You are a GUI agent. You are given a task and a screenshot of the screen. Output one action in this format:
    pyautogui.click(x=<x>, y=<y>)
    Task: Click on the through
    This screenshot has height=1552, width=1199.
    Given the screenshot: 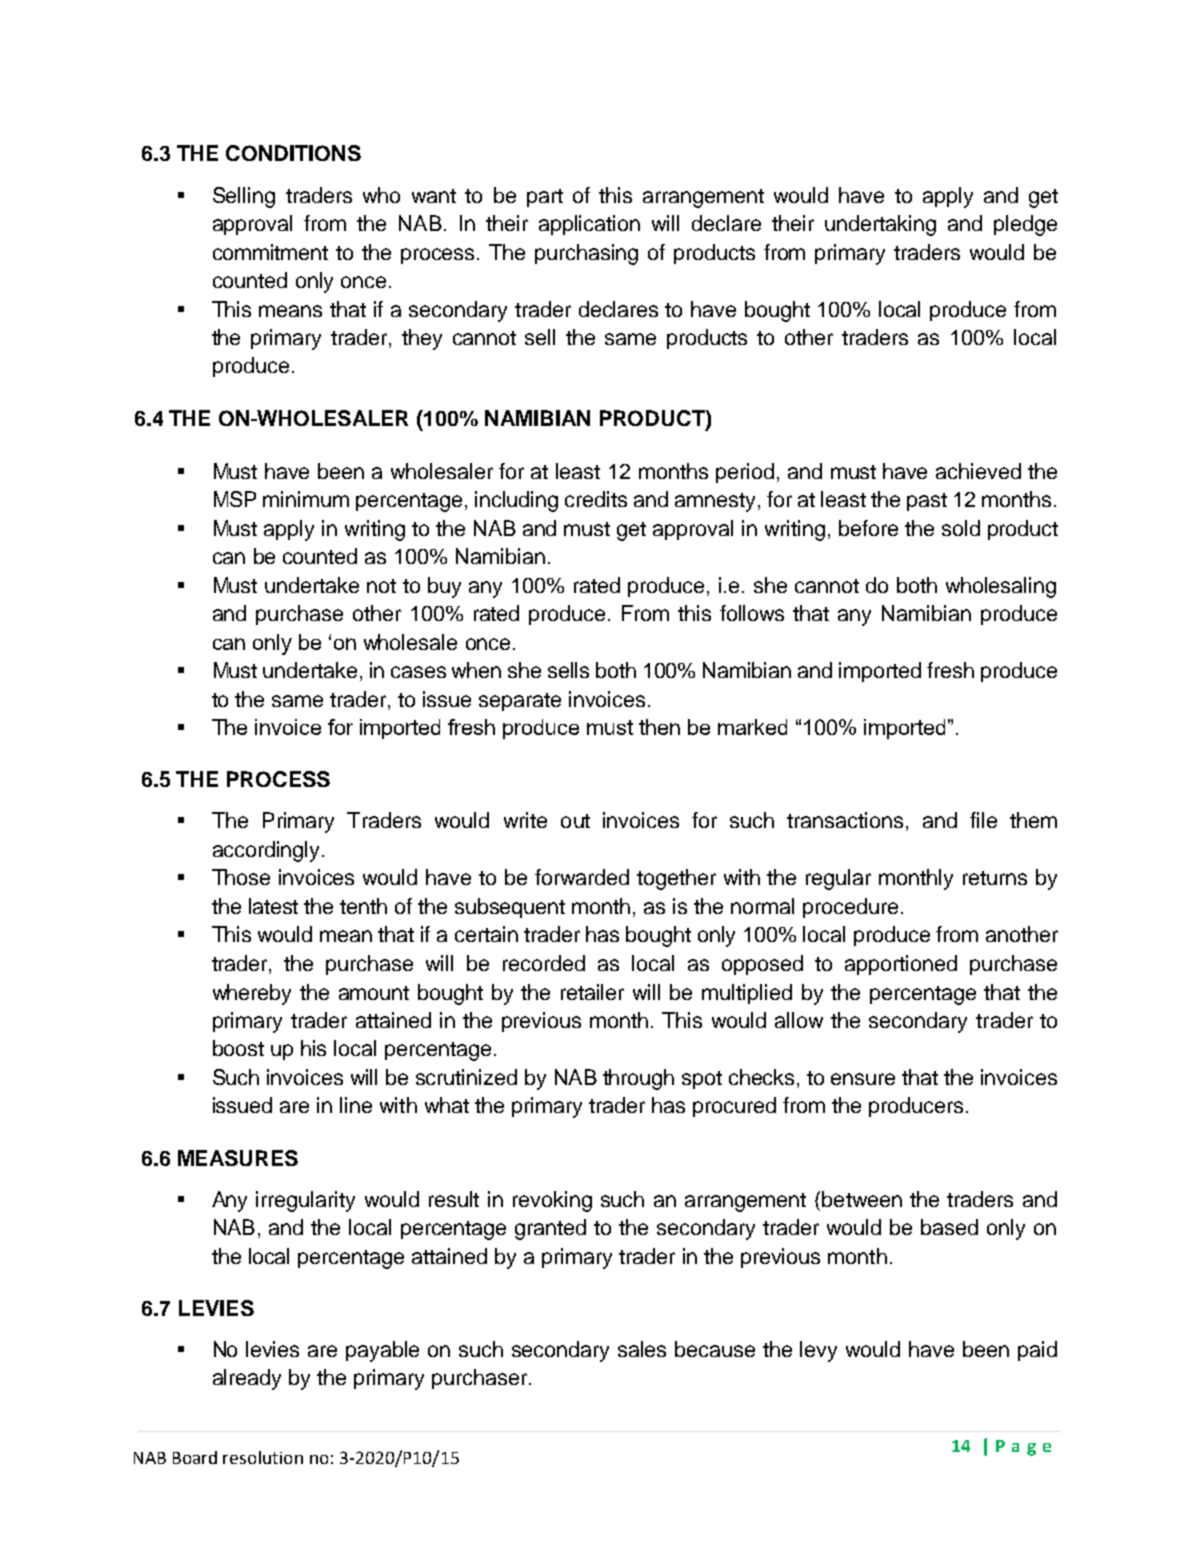 What is the action you would take?
    pyautogui.click(x=638, y=1079)
